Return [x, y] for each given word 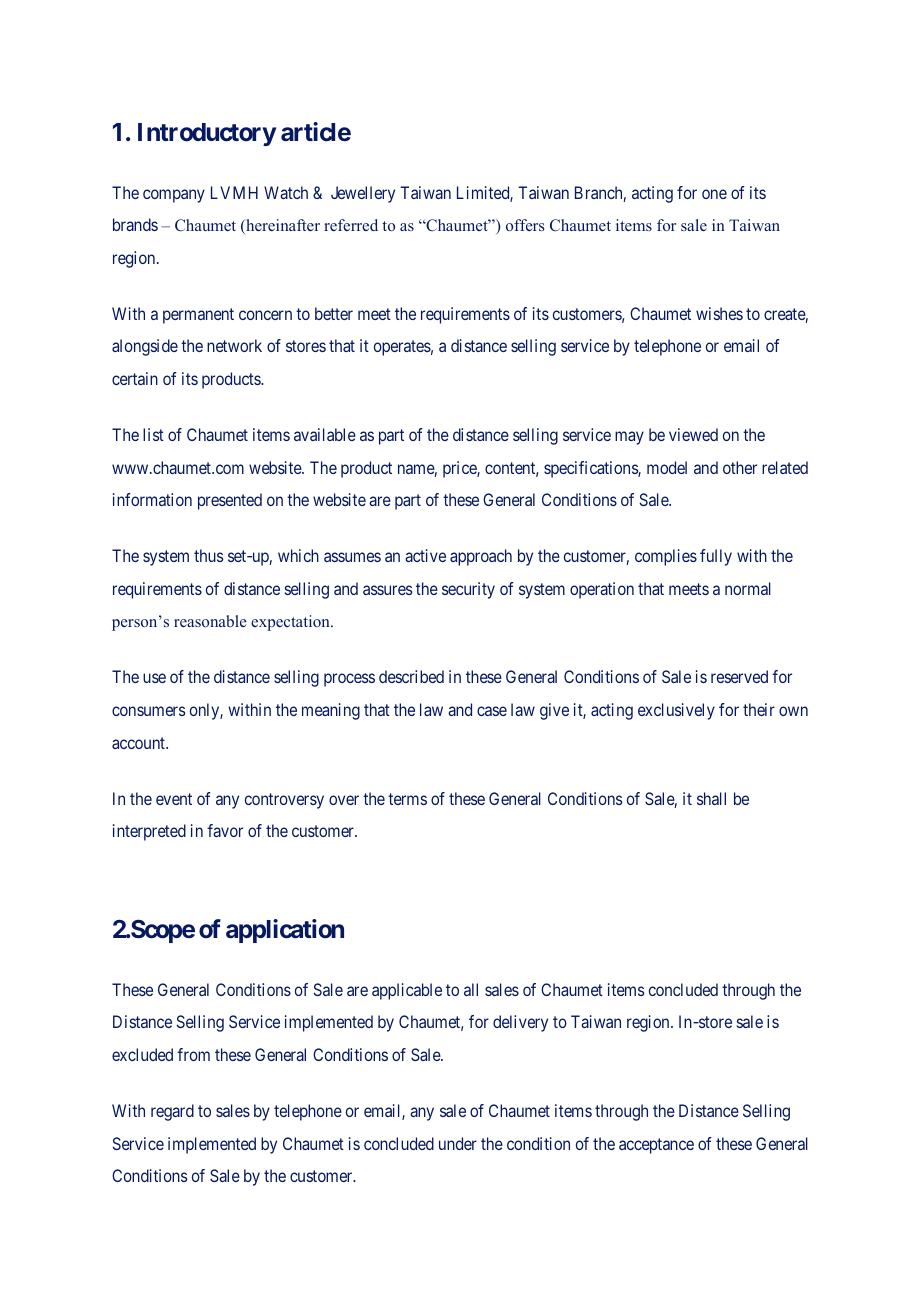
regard [172, 1112]
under [458, 1143]
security [468, 590]
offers [525, 225]
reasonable [210, 621]
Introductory [207, 134]
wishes [719, 313]
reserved [739, 676]
